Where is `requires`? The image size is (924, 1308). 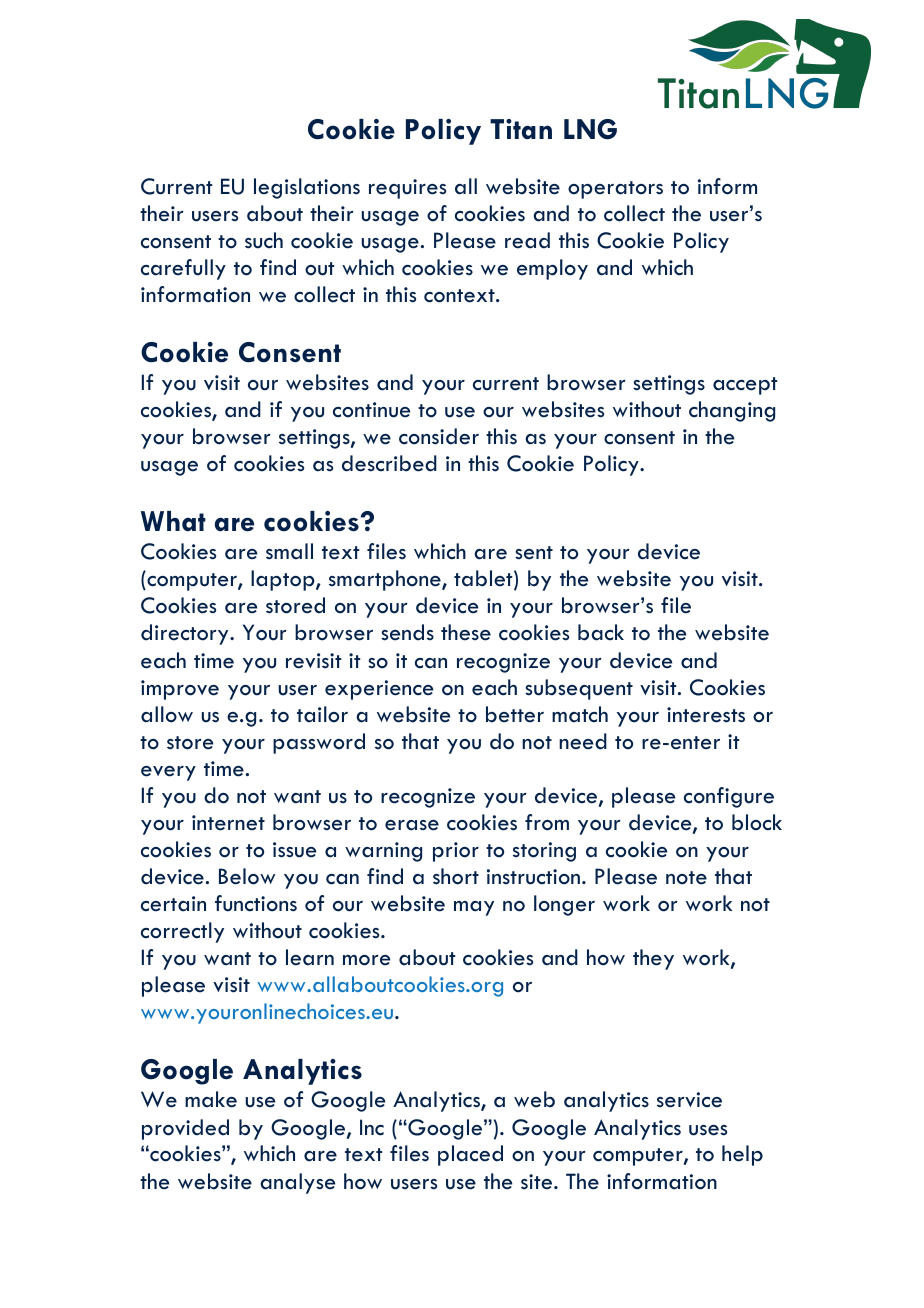 requires is located at coordinates (407, 189).
